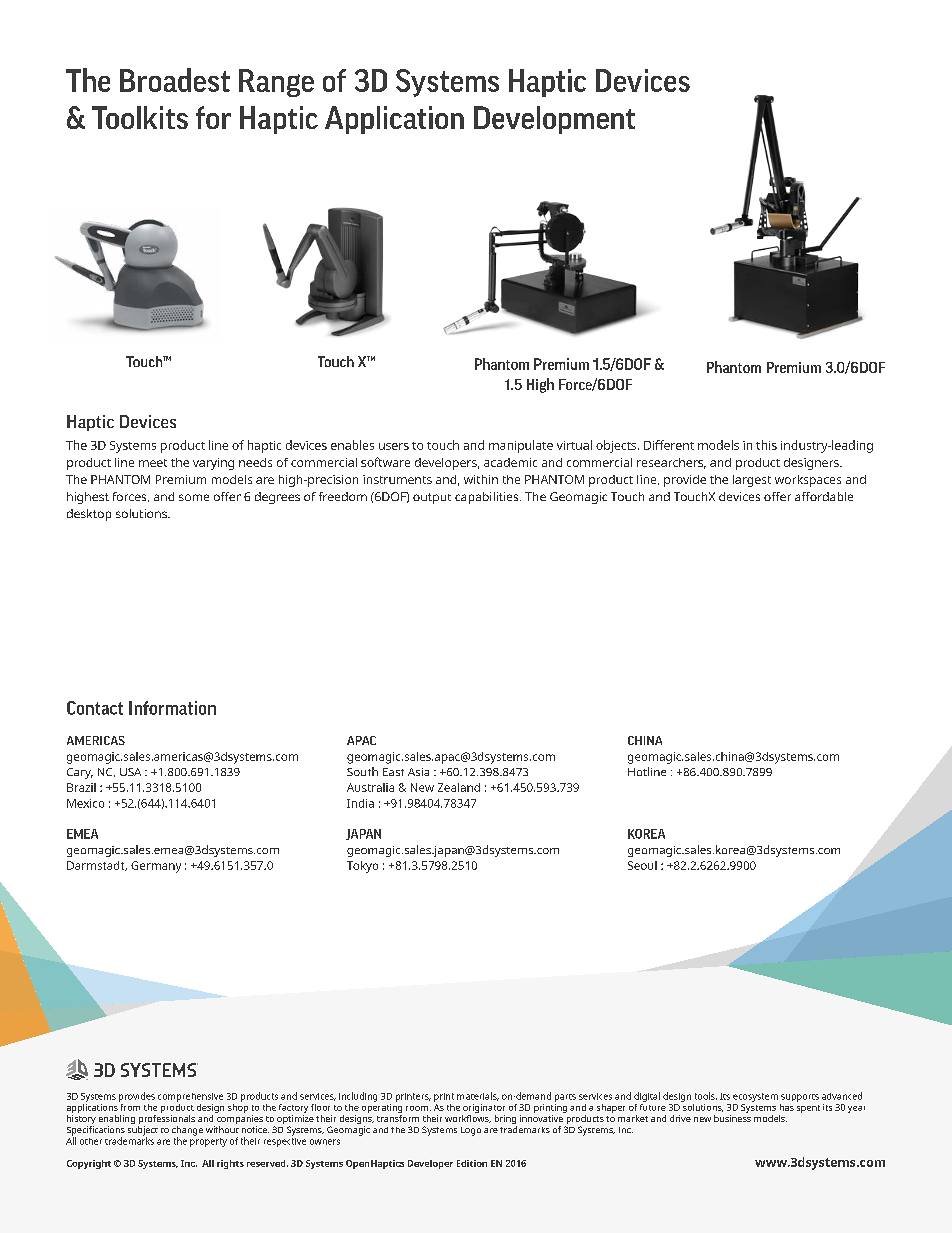  What do you see at coordinates (156, 867) in the screenshot?
I see `Germany` at bounding box center [156, 867].
